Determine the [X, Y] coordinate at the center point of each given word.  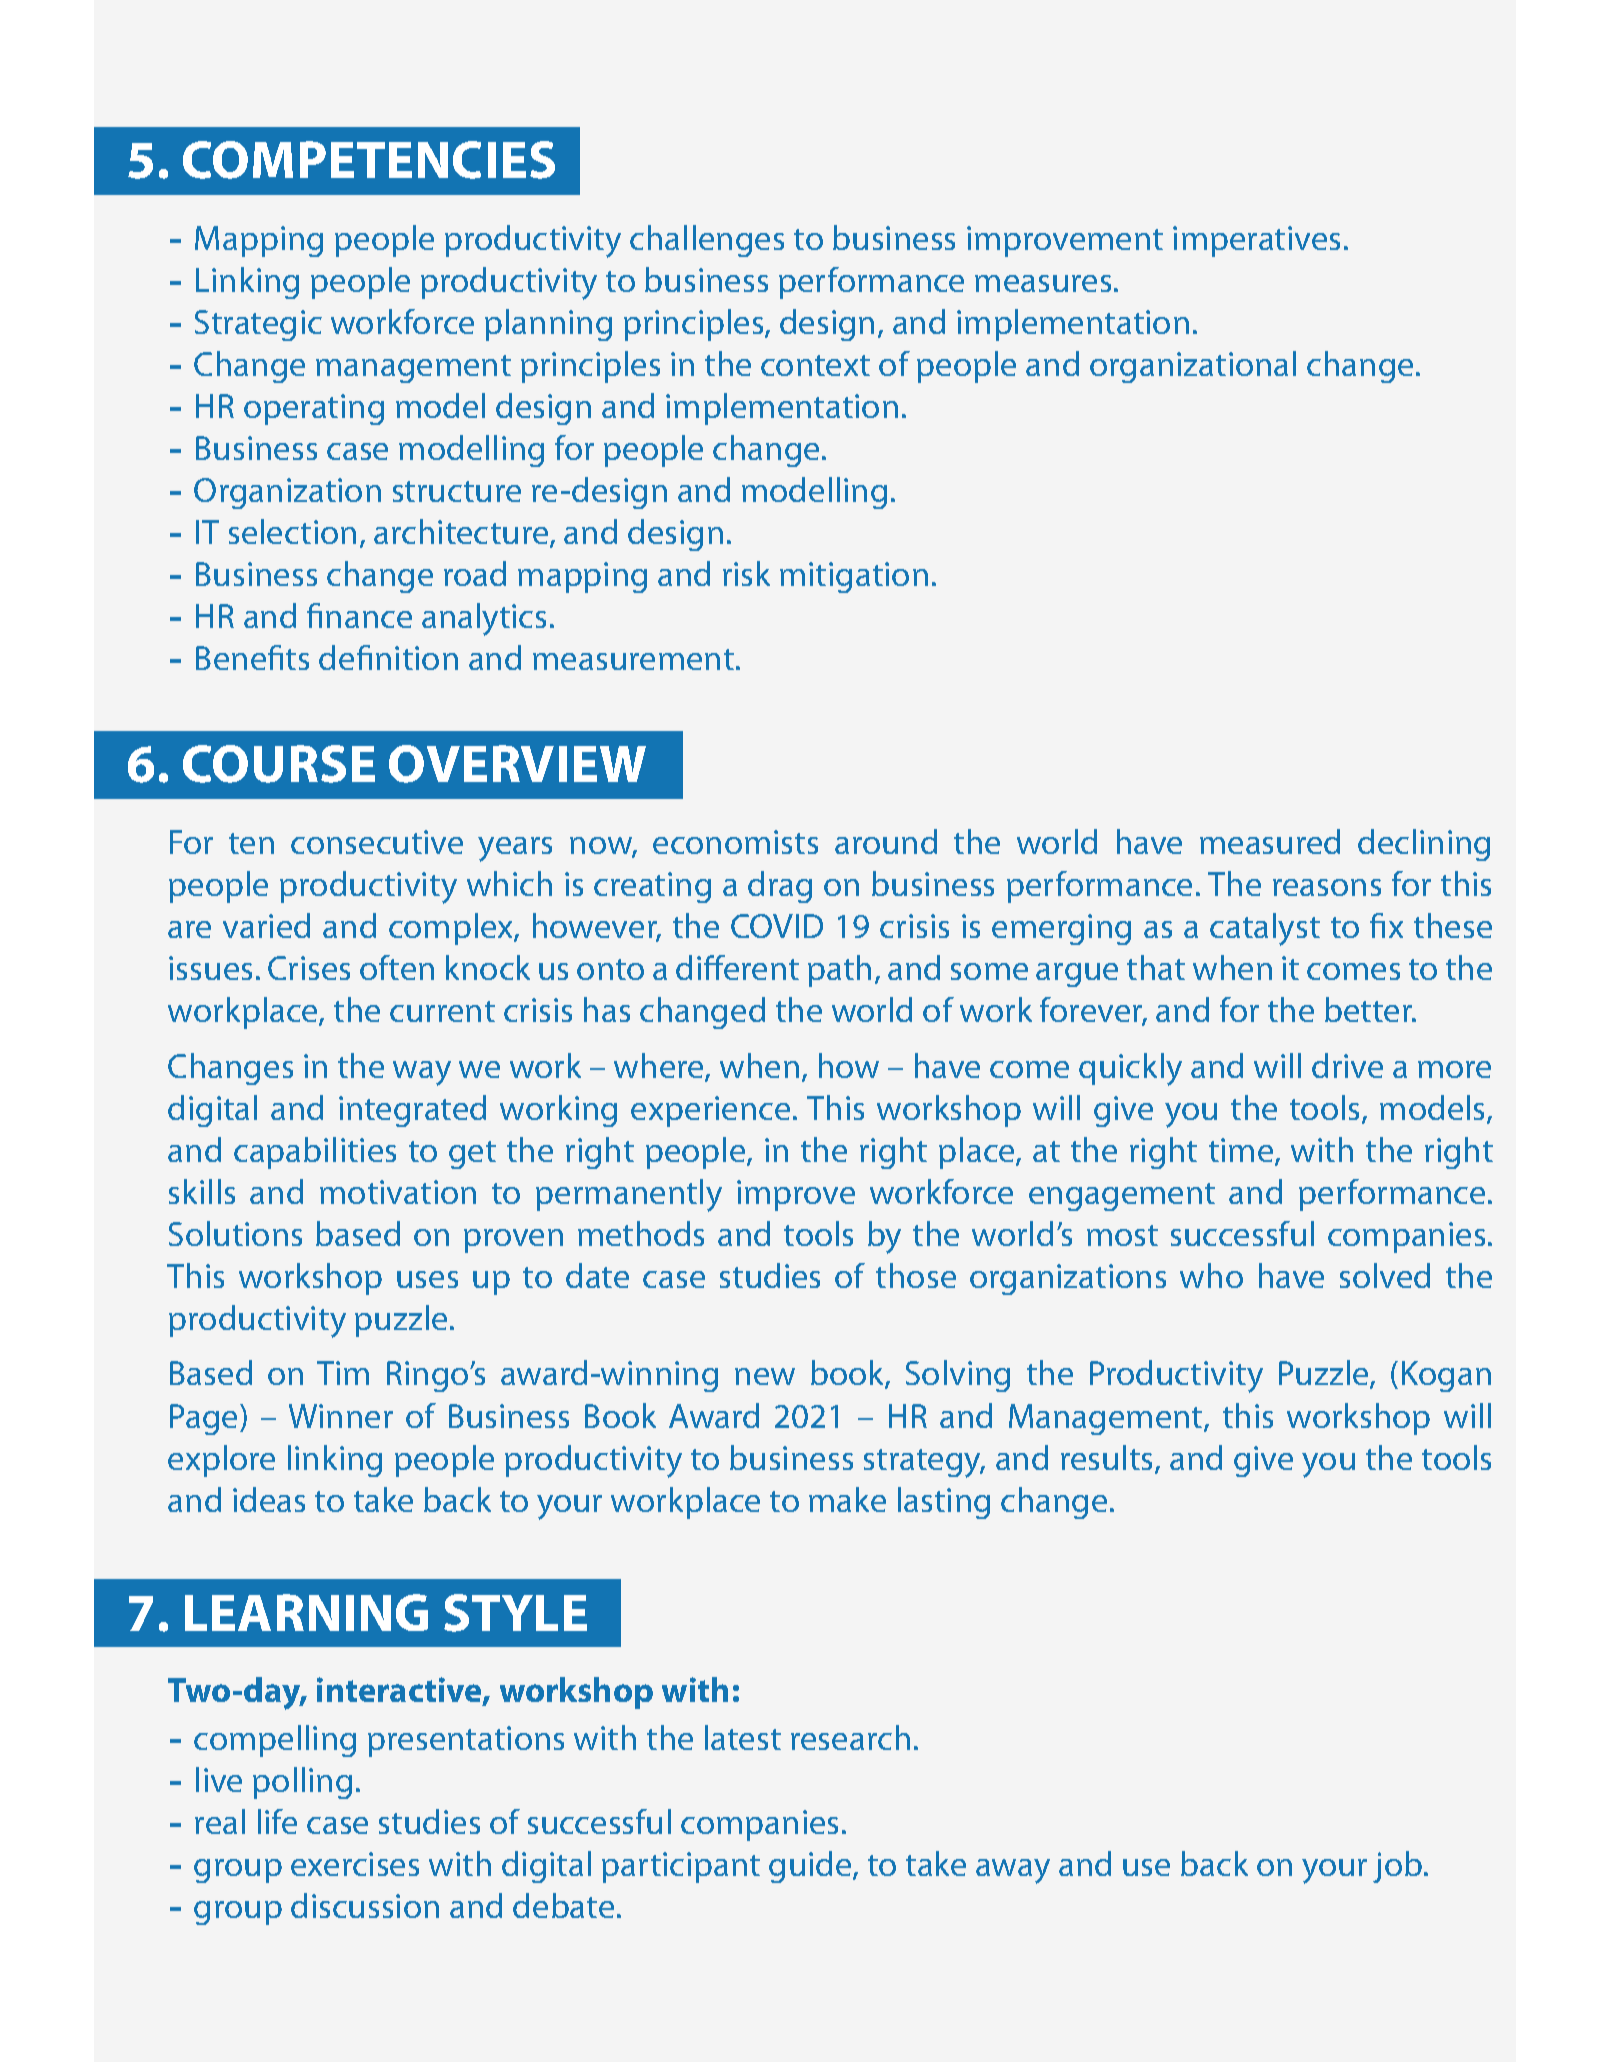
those [916, 1275]
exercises [355, 1864]
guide [811, 1867]
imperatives [1256, 241]
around [886, 841]
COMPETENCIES [369, 160]
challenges [707, 241]
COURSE [279, 764]
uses [427, 1279]
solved [1385, 1275]
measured [1270, 841]
